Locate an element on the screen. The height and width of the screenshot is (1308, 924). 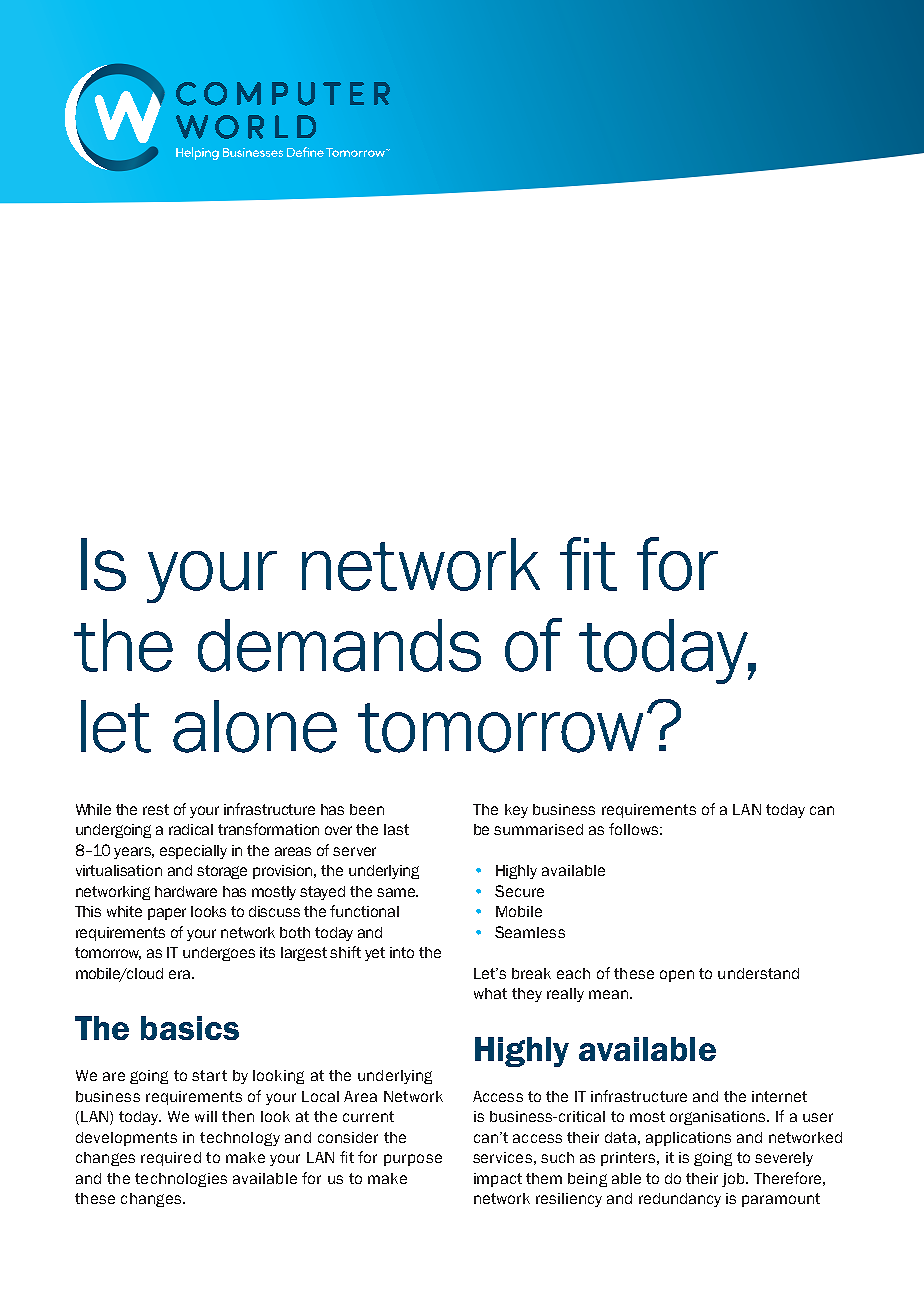
key is located at coordinates (516, 811).
